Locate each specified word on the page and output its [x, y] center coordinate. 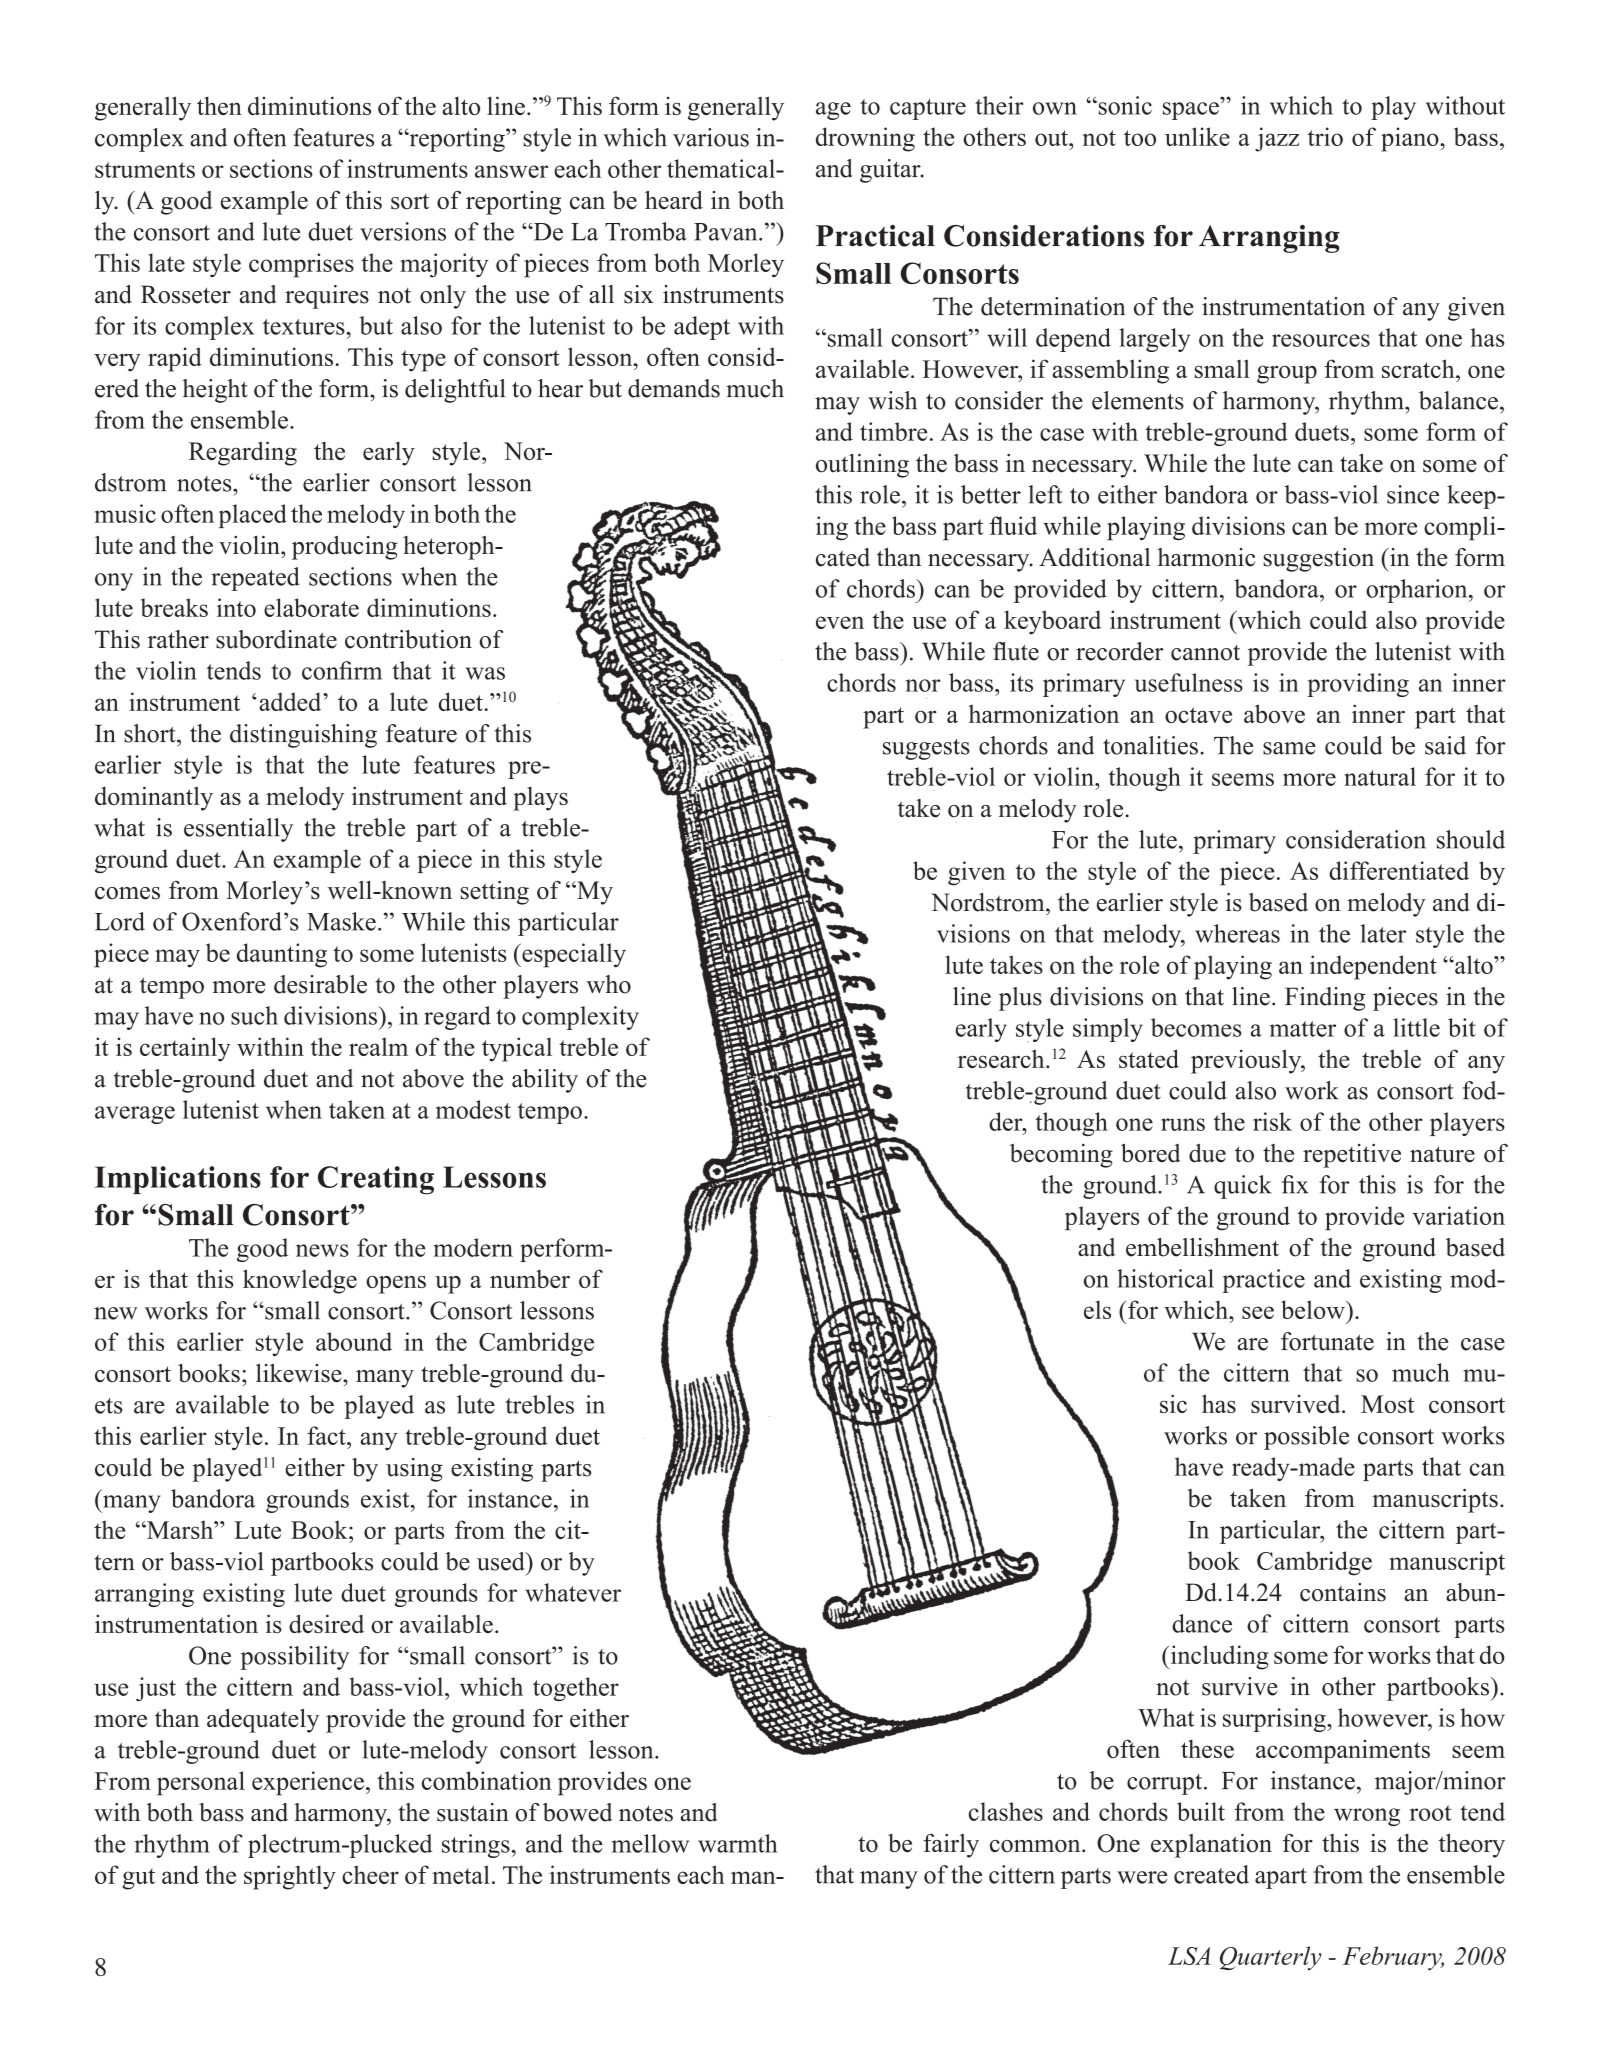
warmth [738, 1843]
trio [1325, 136]
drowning [865, 139]
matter [1303, 1029]
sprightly [290, 1877]
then [219, 105]
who [608, 984]
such [254, 1015]
